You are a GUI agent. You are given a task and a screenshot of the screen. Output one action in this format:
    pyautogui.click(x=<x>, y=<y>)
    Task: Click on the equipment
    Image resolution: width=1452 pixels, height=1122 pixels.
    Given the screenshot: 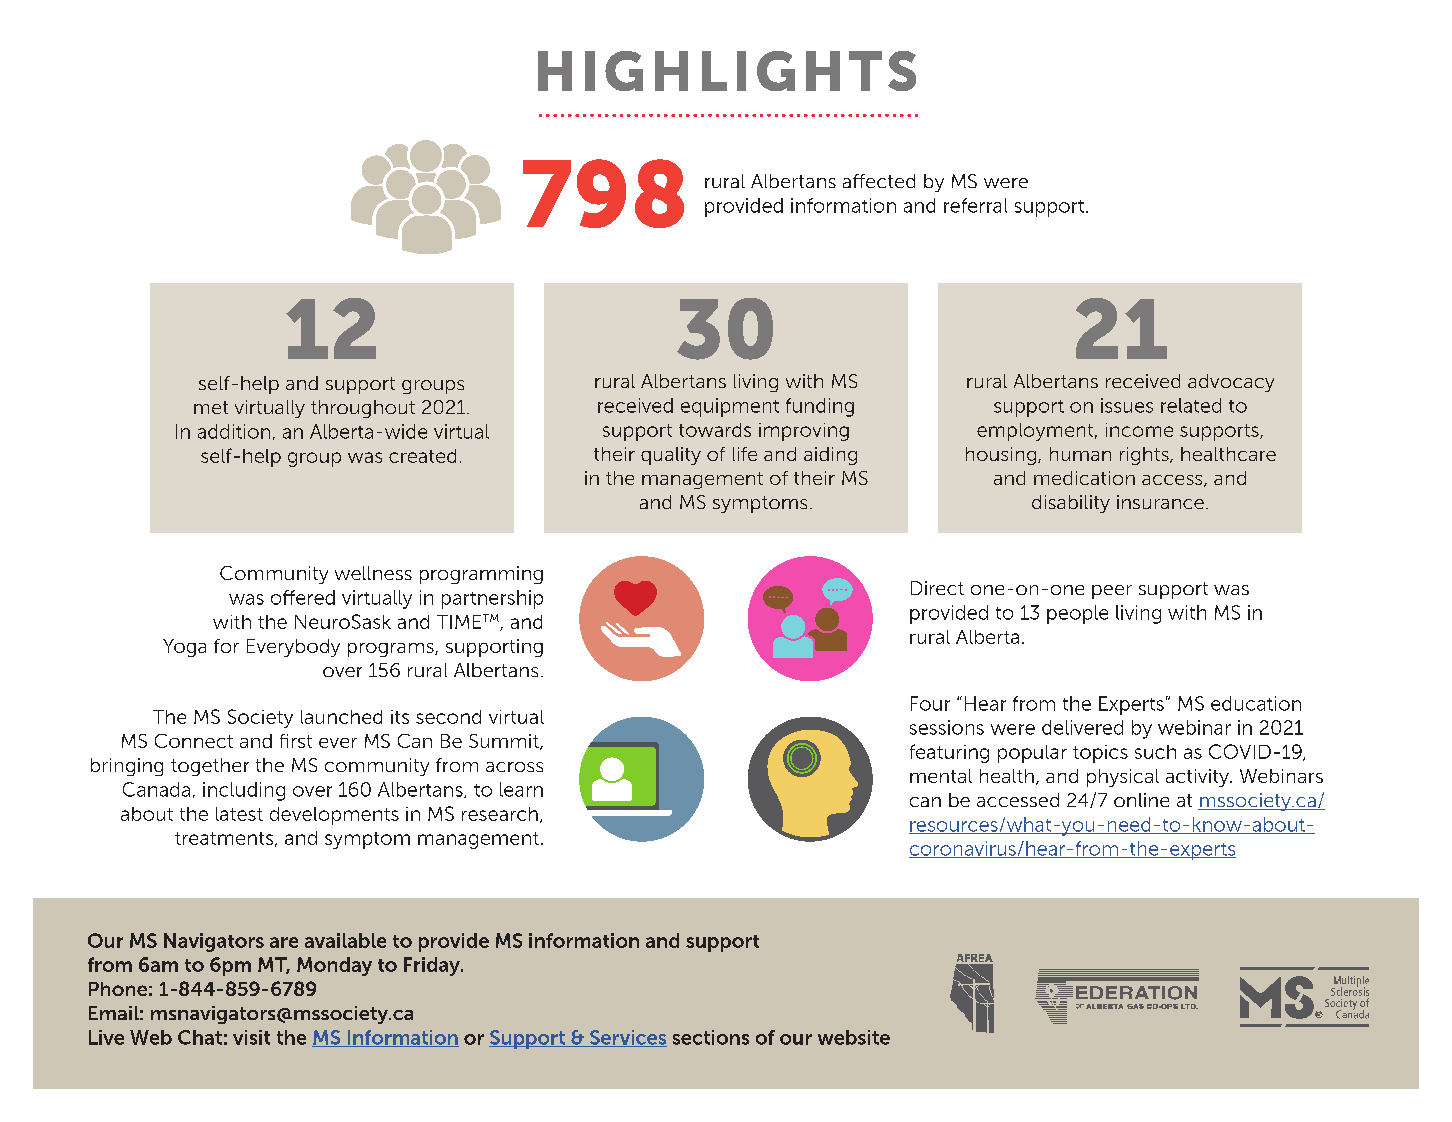 What is the action you would take?
    pyautogui.click(x=730, y=407)
